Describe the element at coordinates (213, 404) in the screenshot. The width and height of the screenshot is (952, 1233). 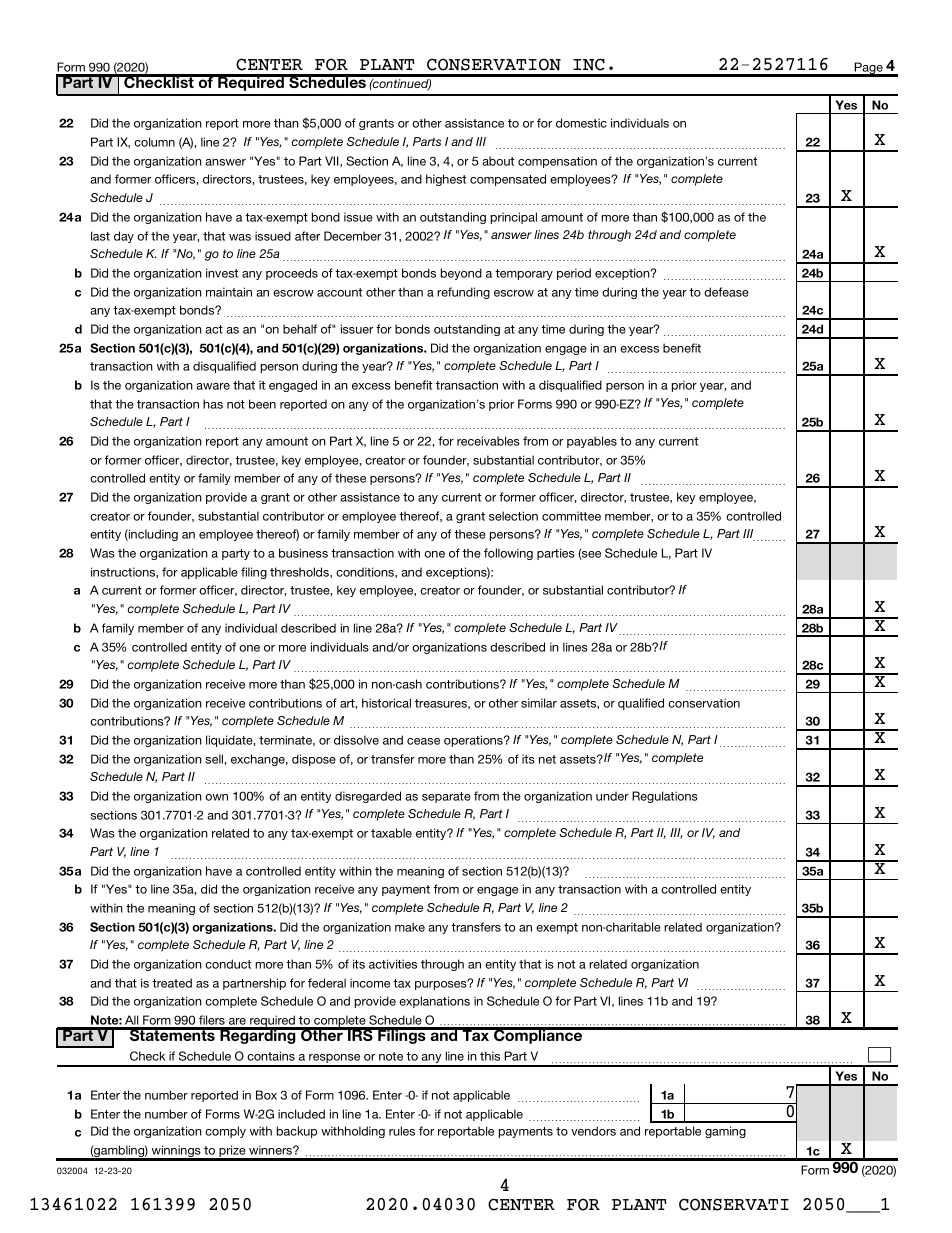
I see `has` at that location.
